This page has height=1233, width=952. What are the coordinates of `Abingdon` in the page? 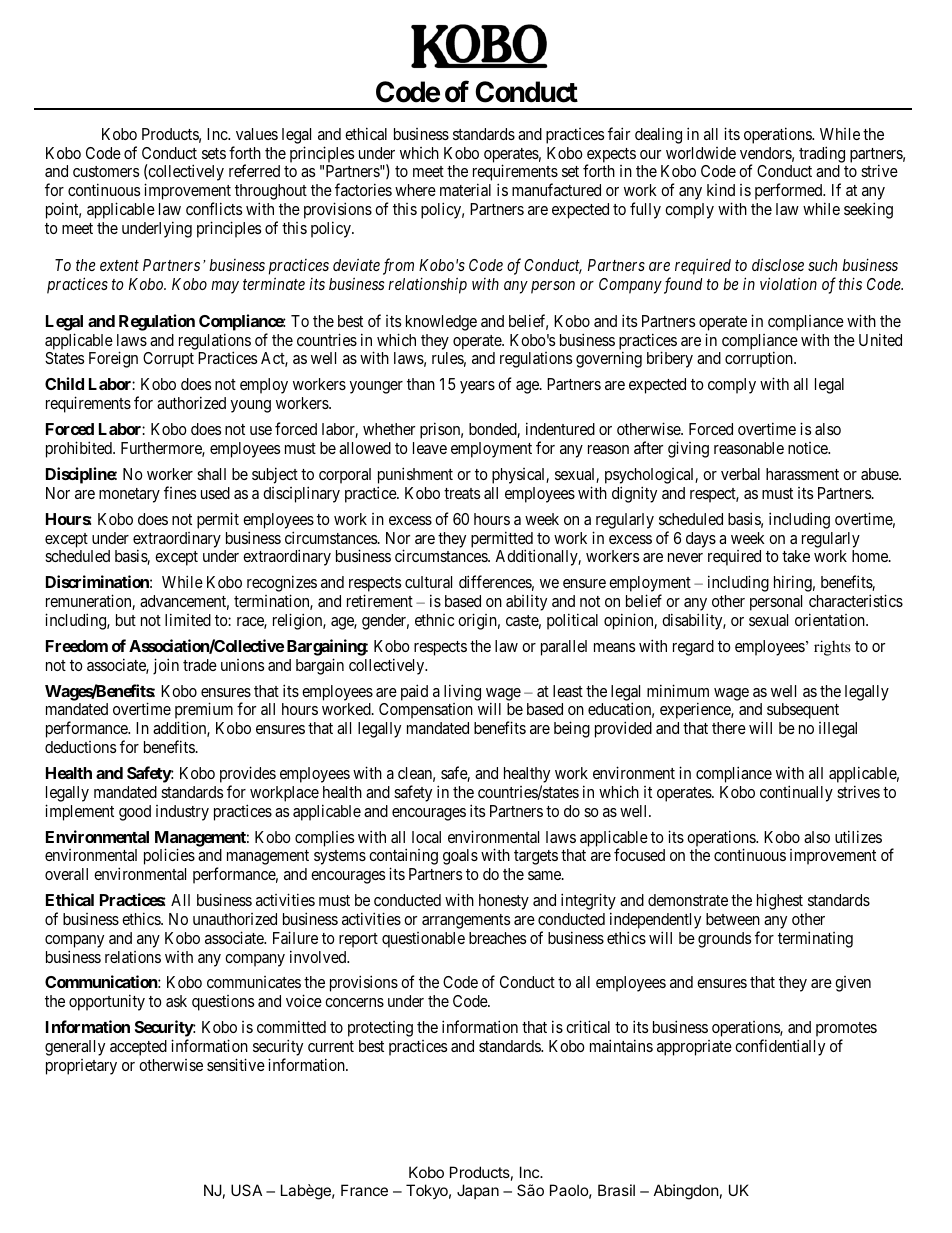 It's located at (686, 1192).
